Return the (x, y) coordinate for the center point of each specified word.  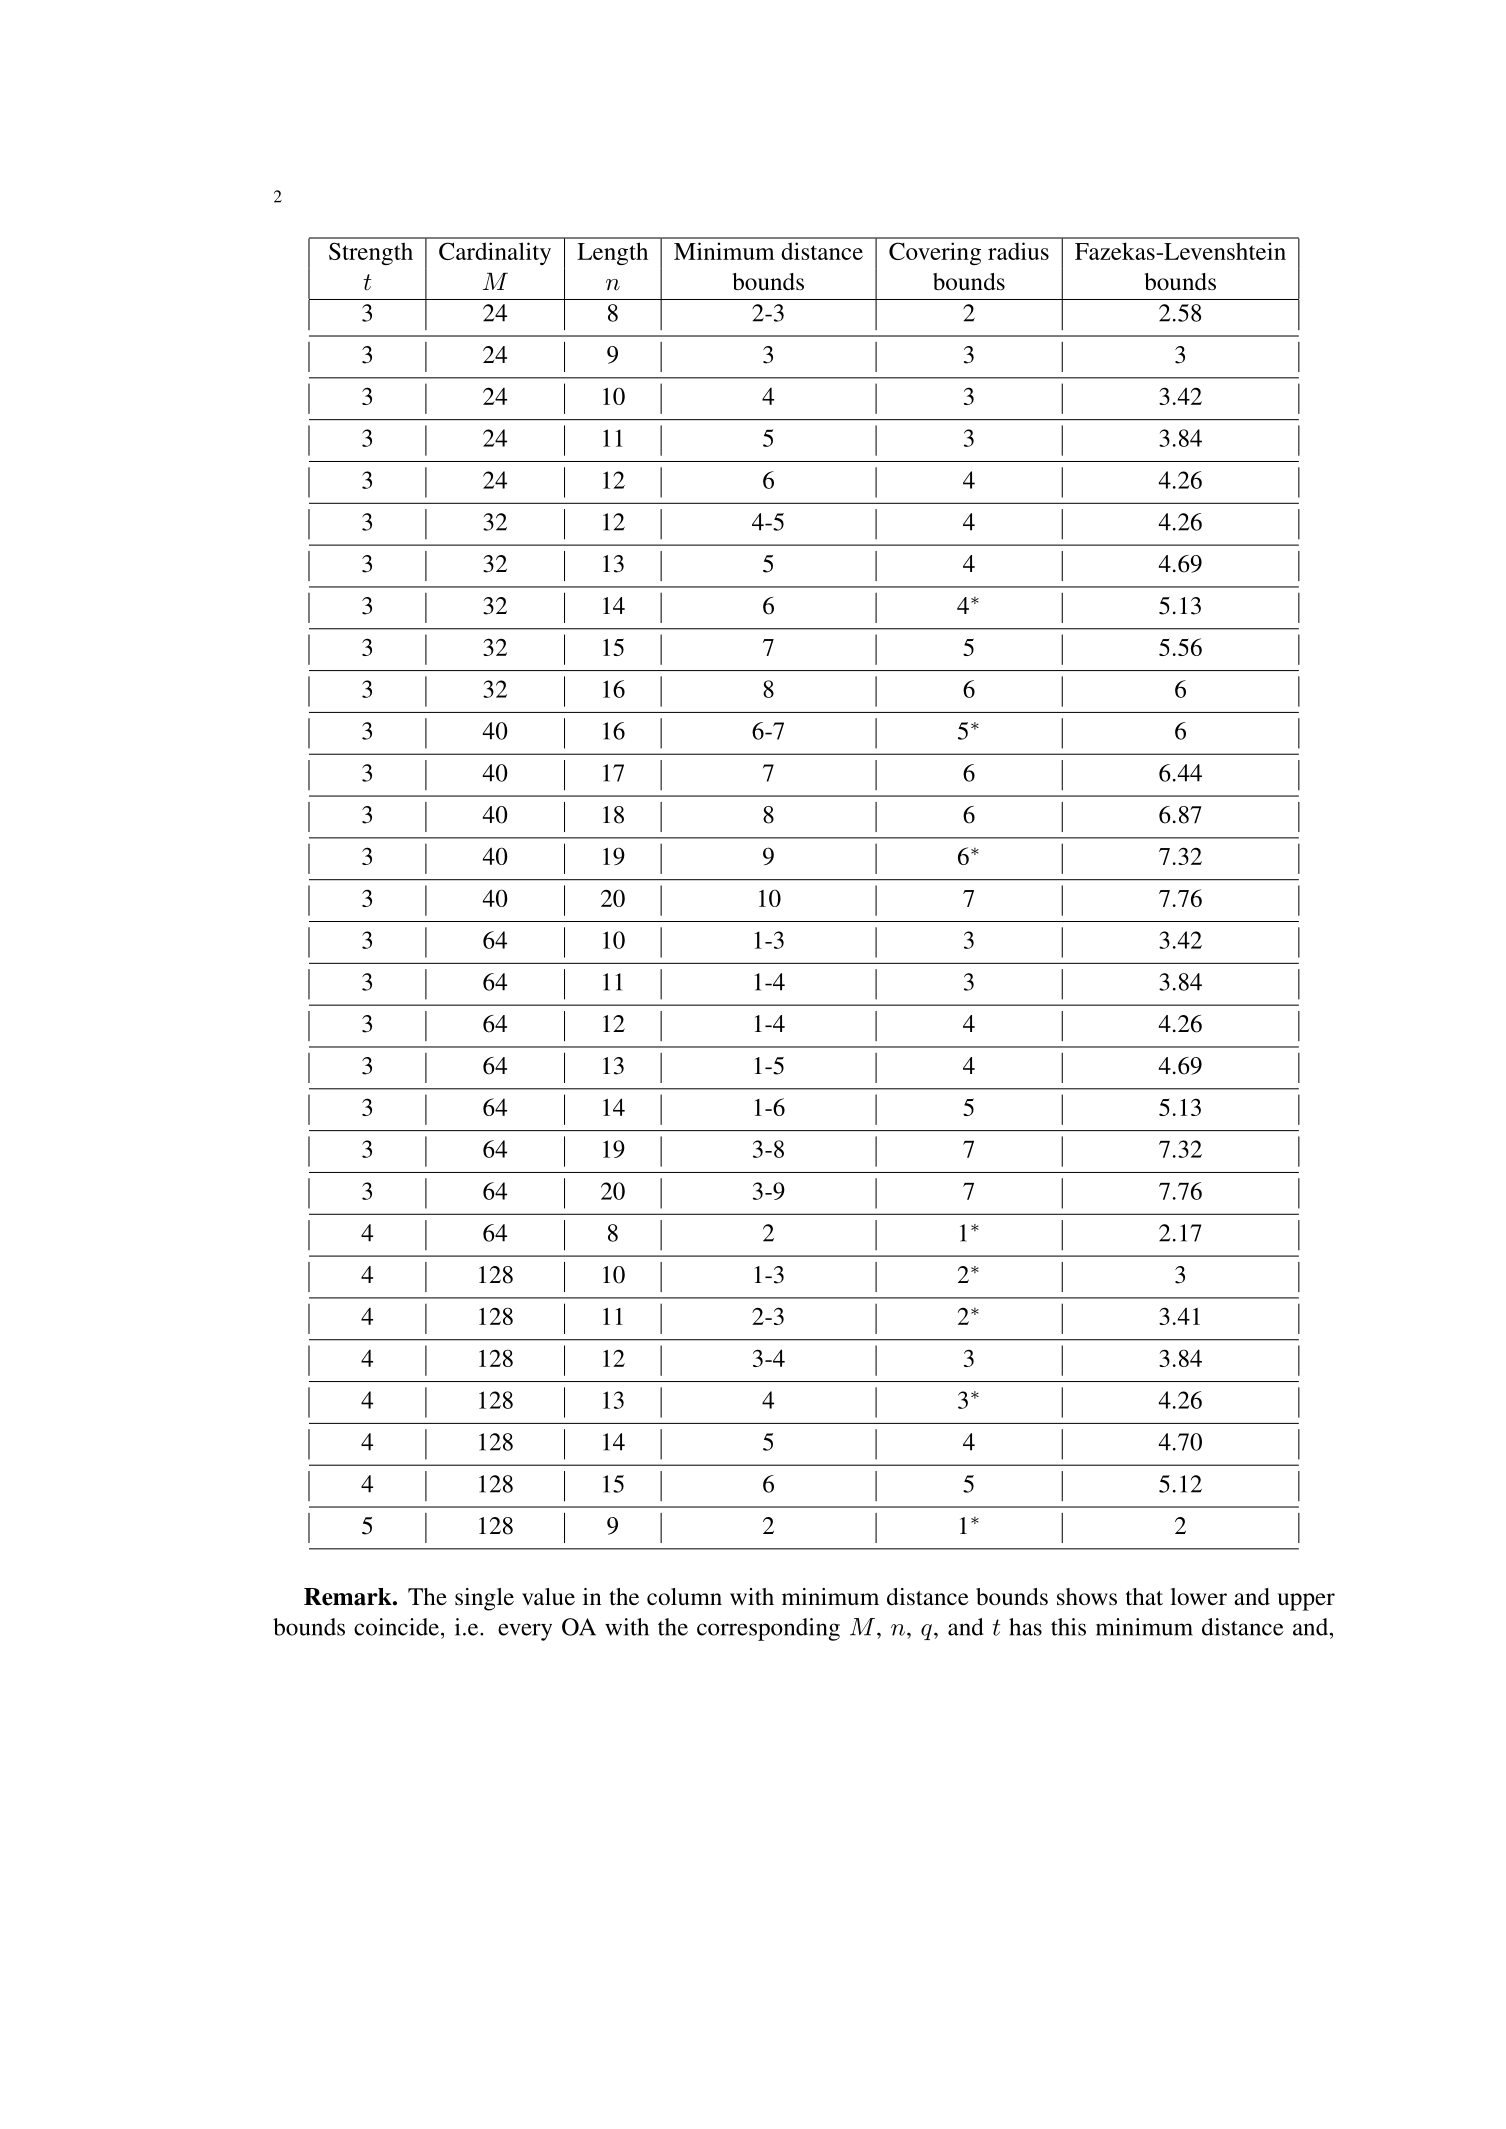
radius (1018, 251)
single (484, 1599)
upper (1306, 1602)
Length (612, 253)
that (1144, 1596)
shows (1087, 1597)
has (1025, 1627)
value (548, 1597)
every (525, 1632)
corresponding (768, 1629)
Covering (935, 253)
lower (1199, 1597)
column (684, 1597)
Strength (371, 253)
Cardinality (495, 253)
